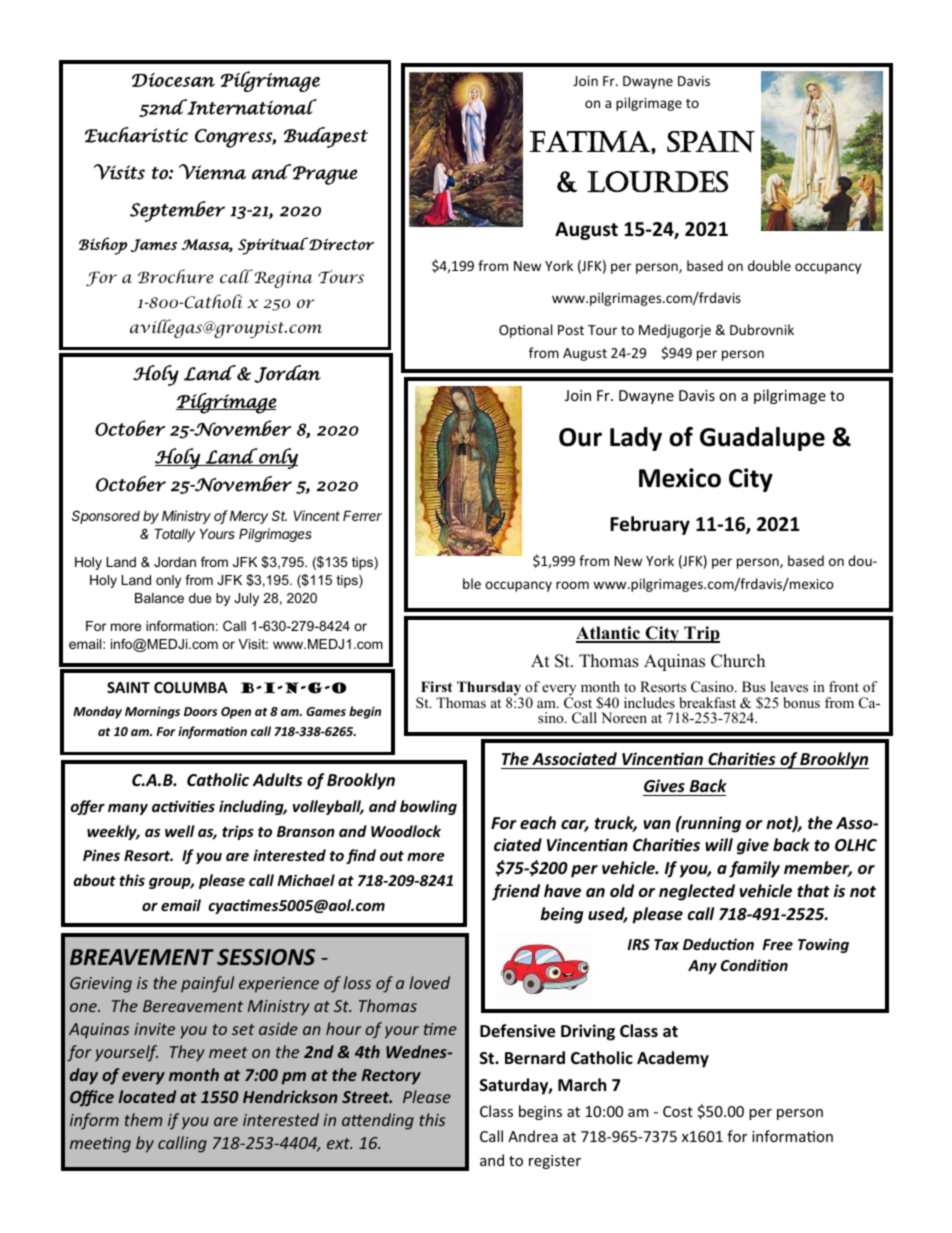 This screenshot has width=952, height=1233. What do you see at coordinates (436, 686) in the screenshot?
I see `First` at bounding box center [436, 686].
